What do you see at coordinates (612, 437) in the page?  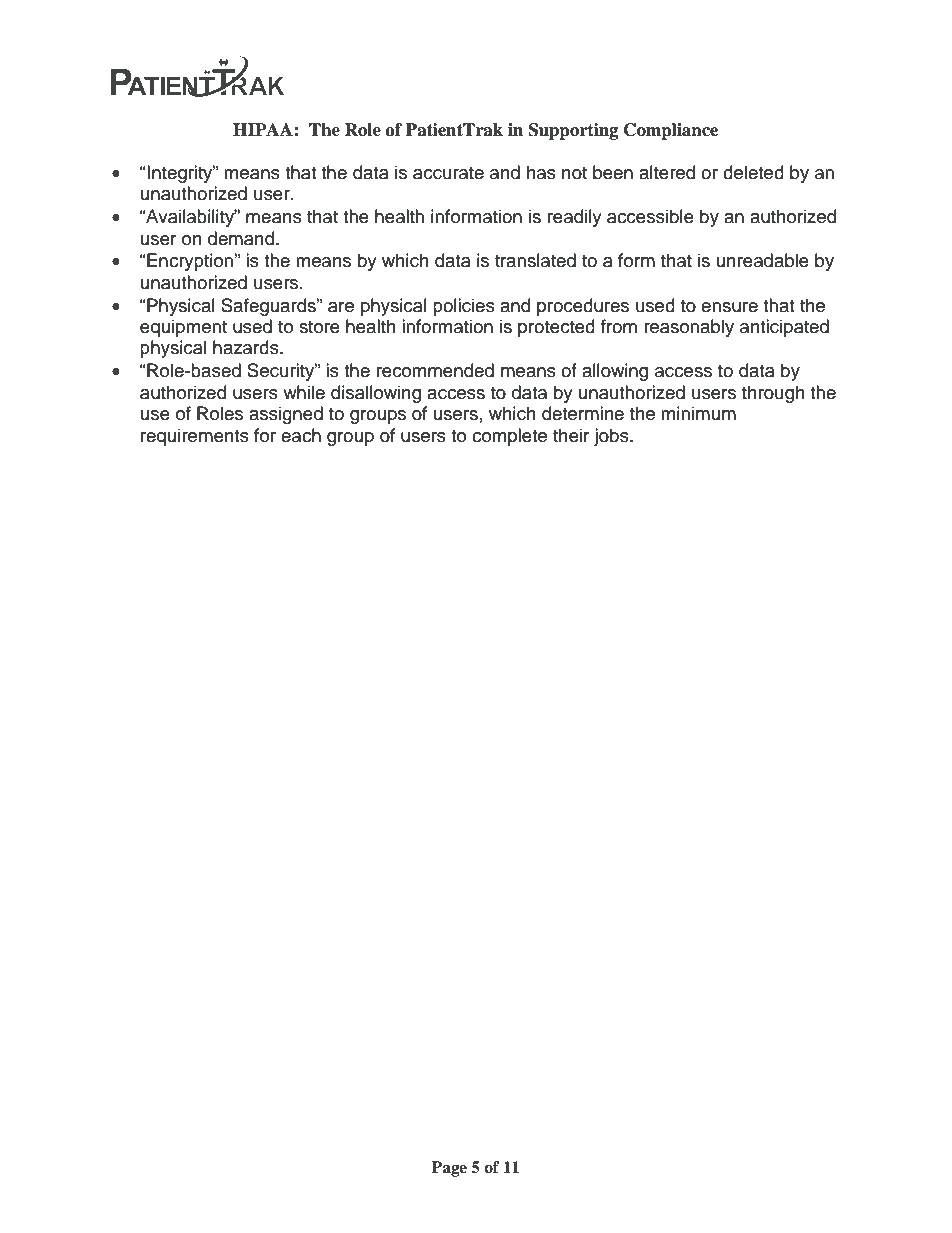 I see `jobs` at bounding box center [612, 437].
